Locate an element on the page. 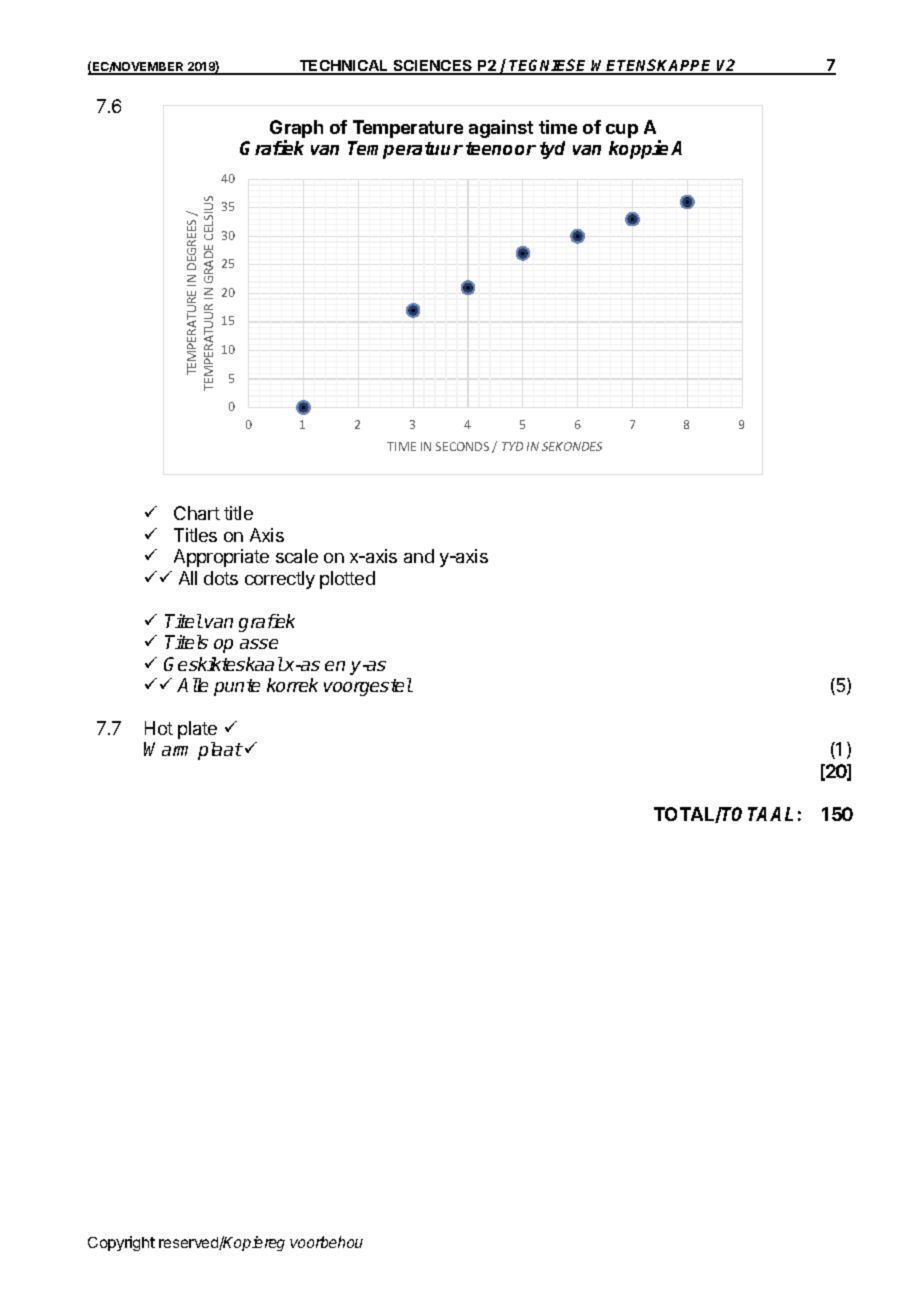 This document has width=924, height=1308. Graph is located at coordinates (296, 130).
